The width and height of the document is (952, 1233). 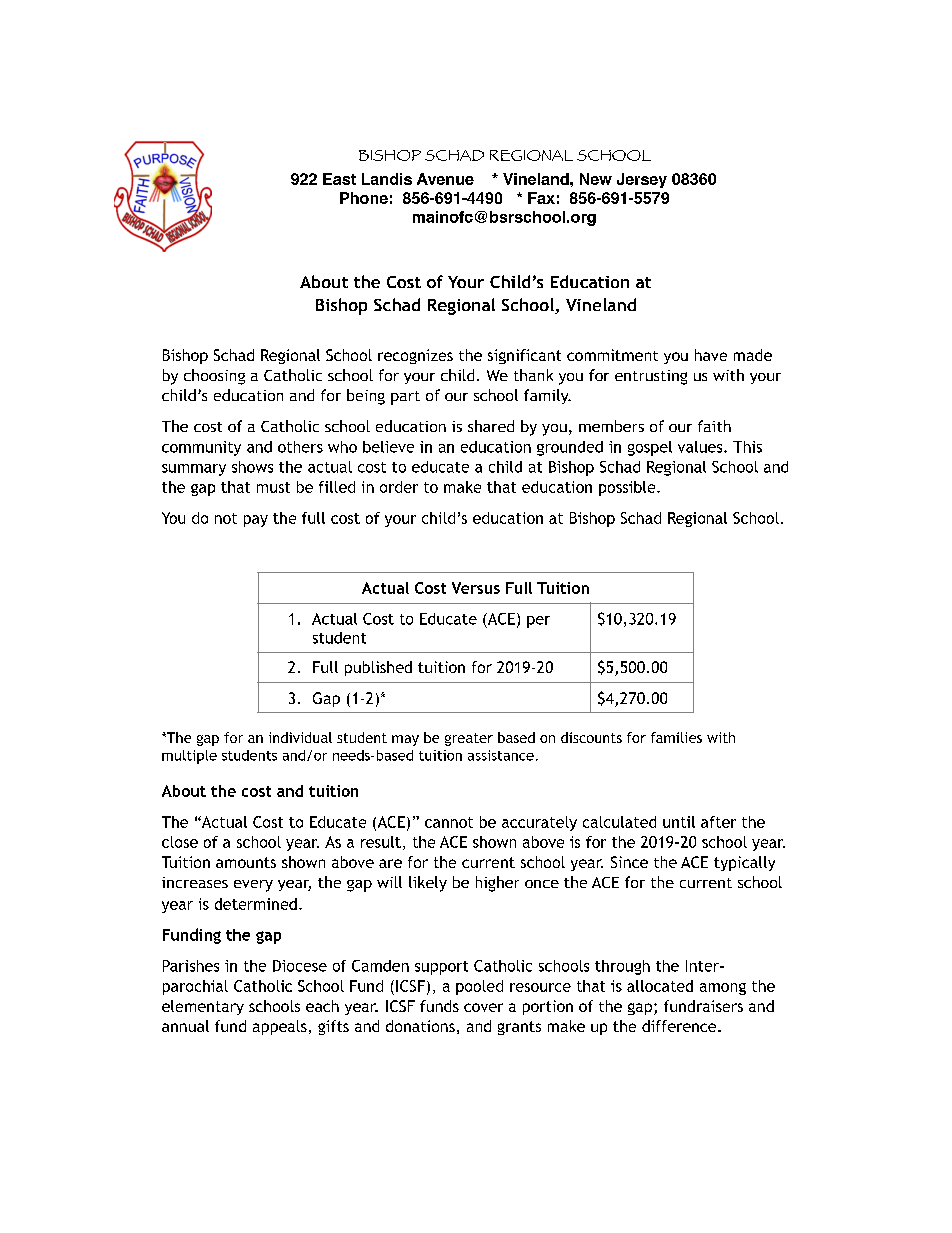 What do you see at coordinates (300, 737) in the document?
I see `individual` at bounding box center [300, 737].
